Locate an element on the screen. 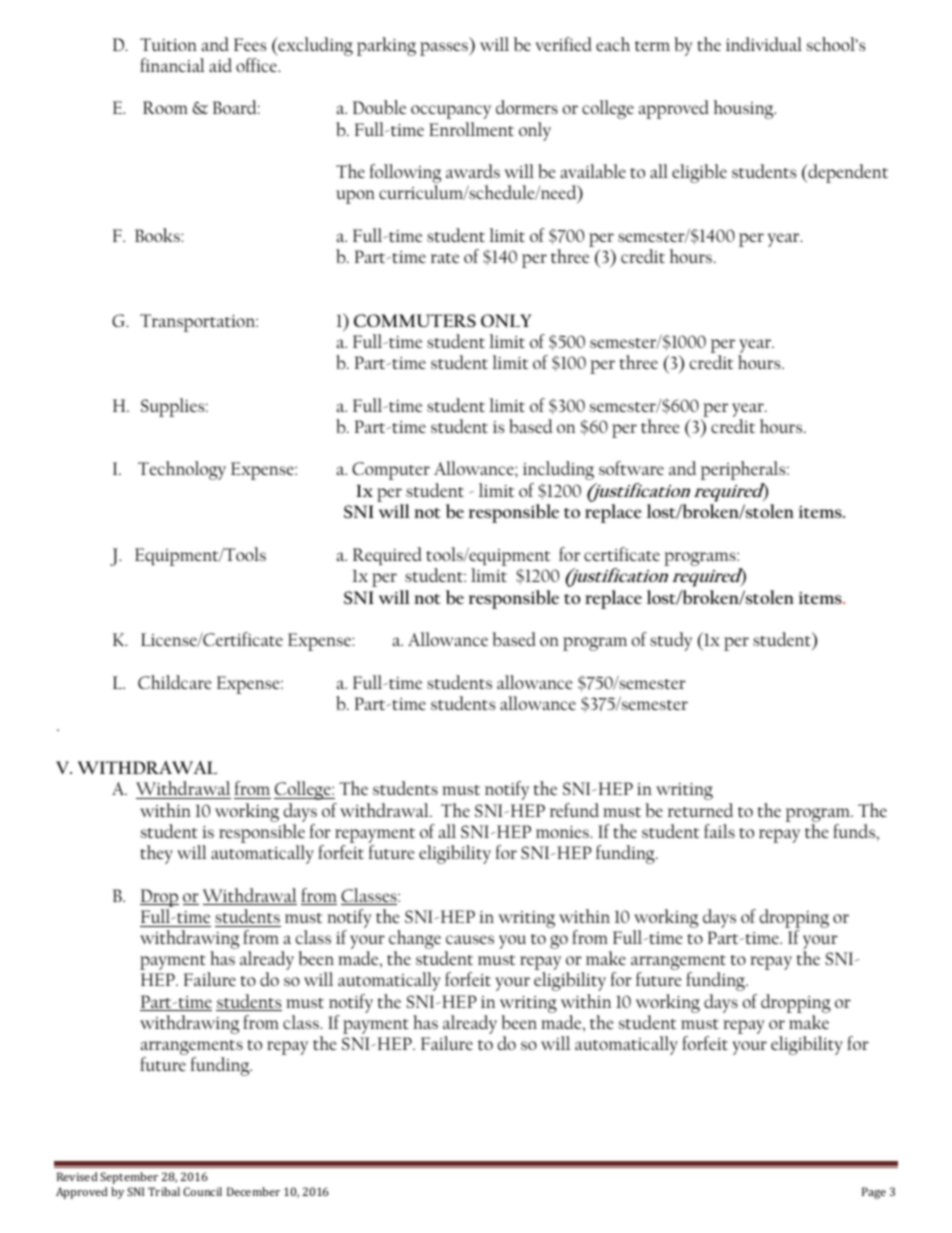  passes is located at coordinates (445, 49).
